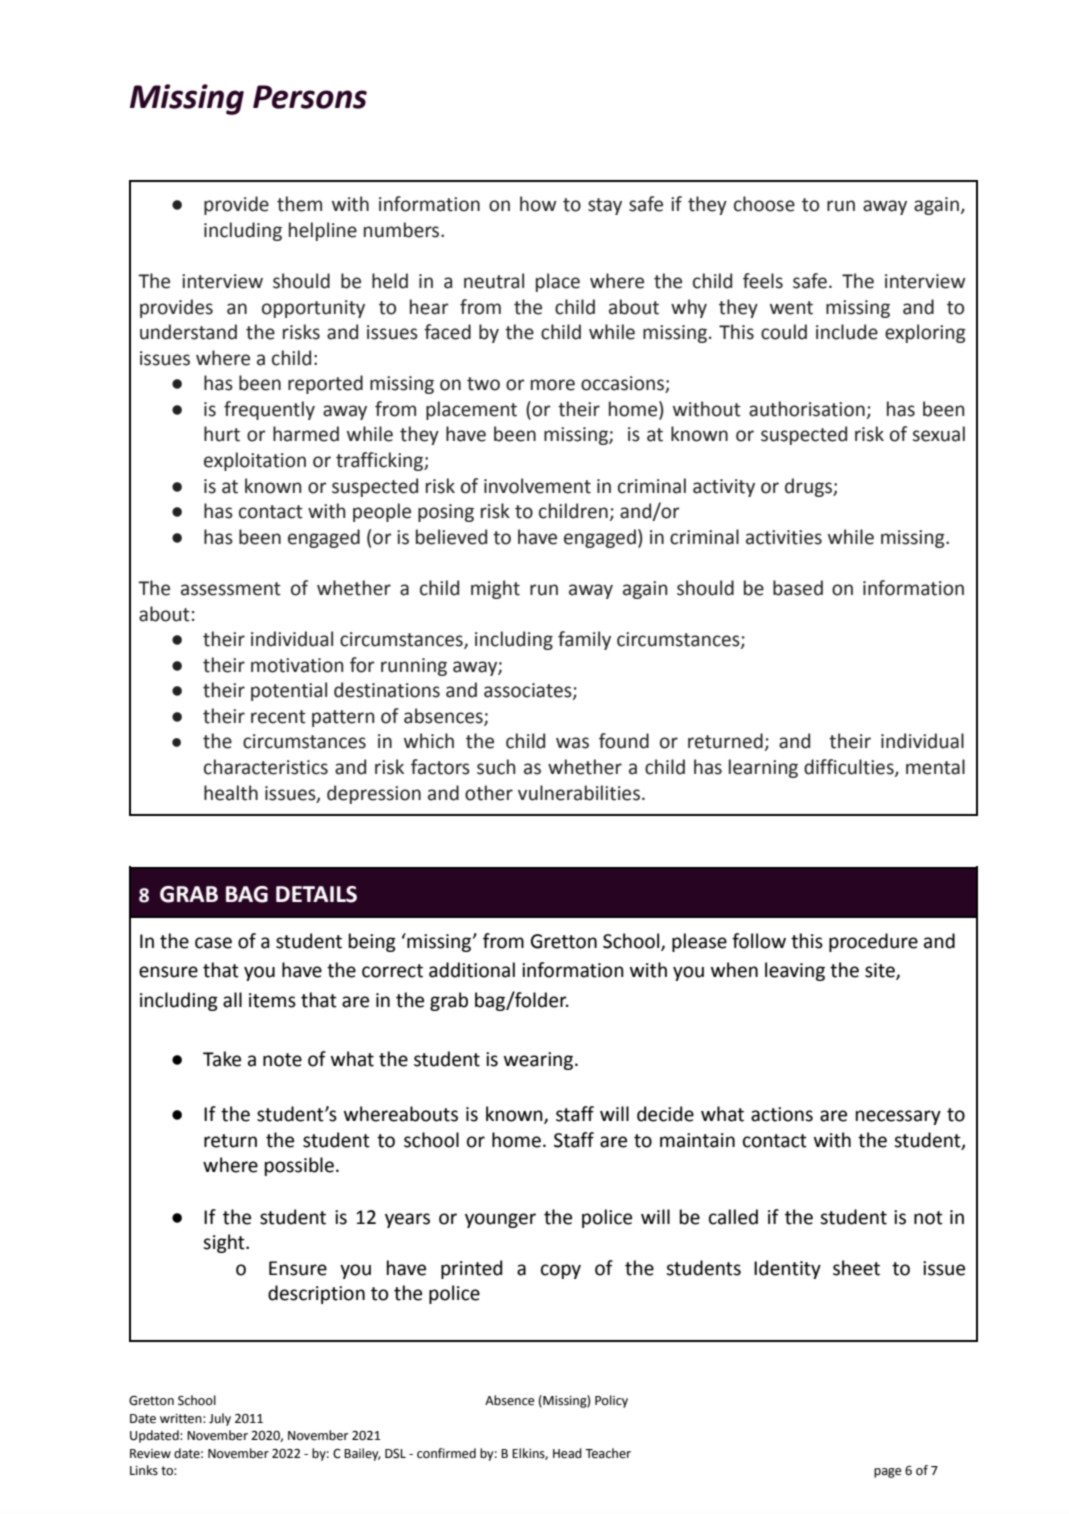 The width and height of the screenshot is (1069, 1514). What do you see at coordinates (763, 281) in the screenshot?
I see `feels` at bounding box center [763, 281].
